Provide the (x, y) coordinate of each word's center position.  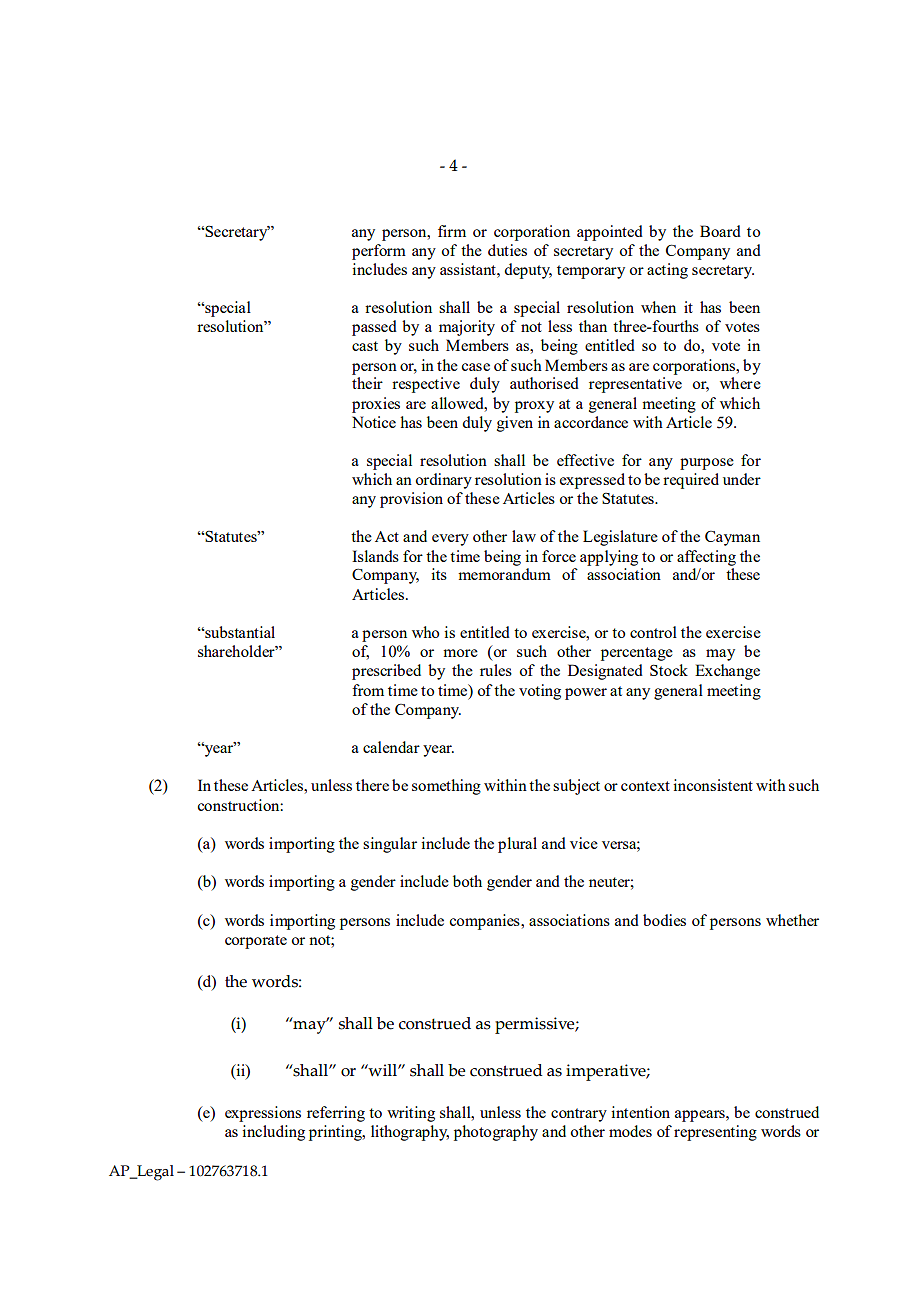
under (742, 479)
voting (540, 692)
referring (336, 1114)
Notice (374, 422)
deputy (528, 271)
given (515, 424)
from (368, 690)
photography (496, 1133)
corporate (256, 942)
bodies (664, 920)
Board (720, 231)
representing (715, 1133)
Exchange (727, 672)
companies (485, 922)
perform (379, 252)
